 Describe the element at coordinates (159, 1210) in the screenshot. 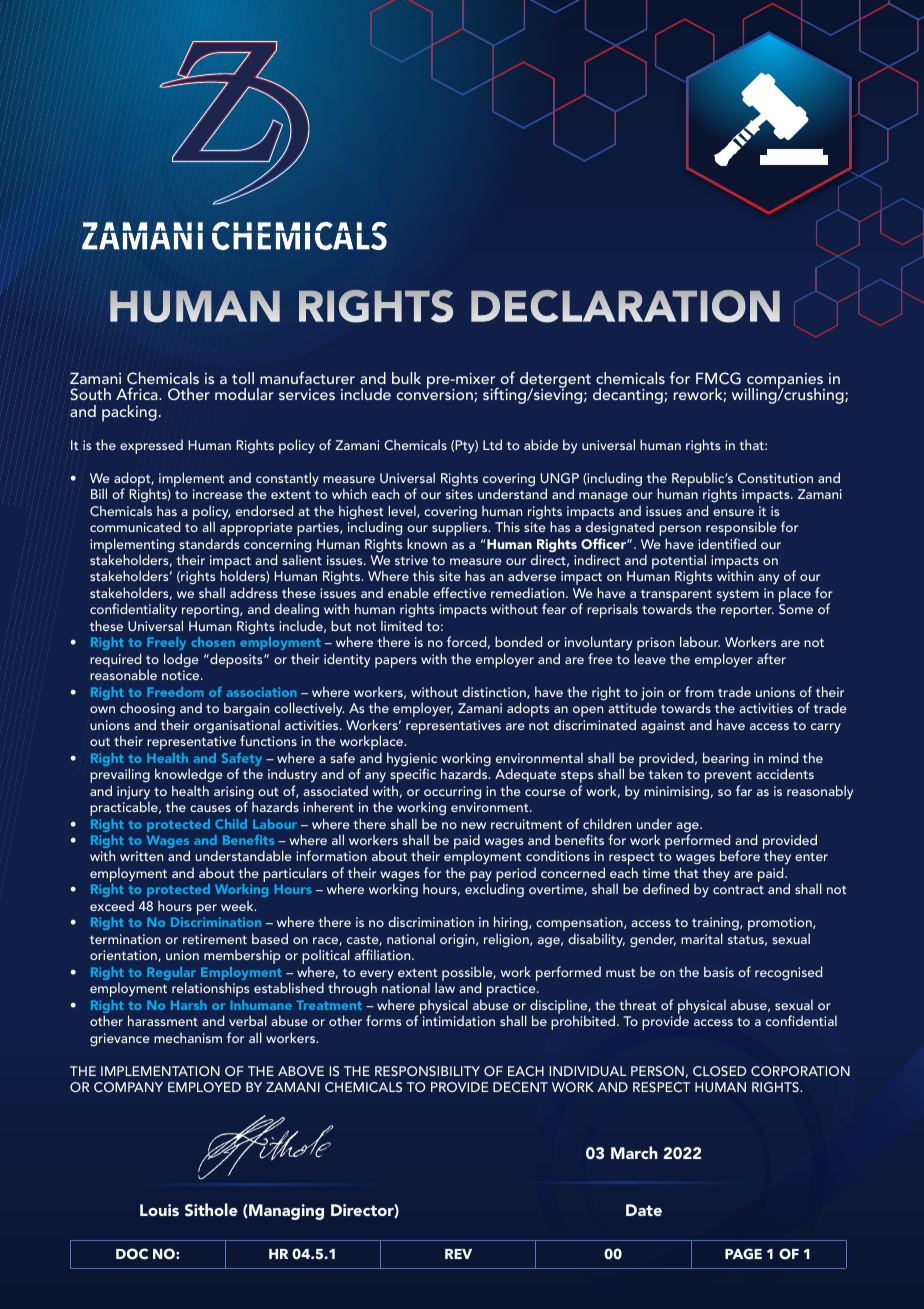

I see `Louis` at that location.
